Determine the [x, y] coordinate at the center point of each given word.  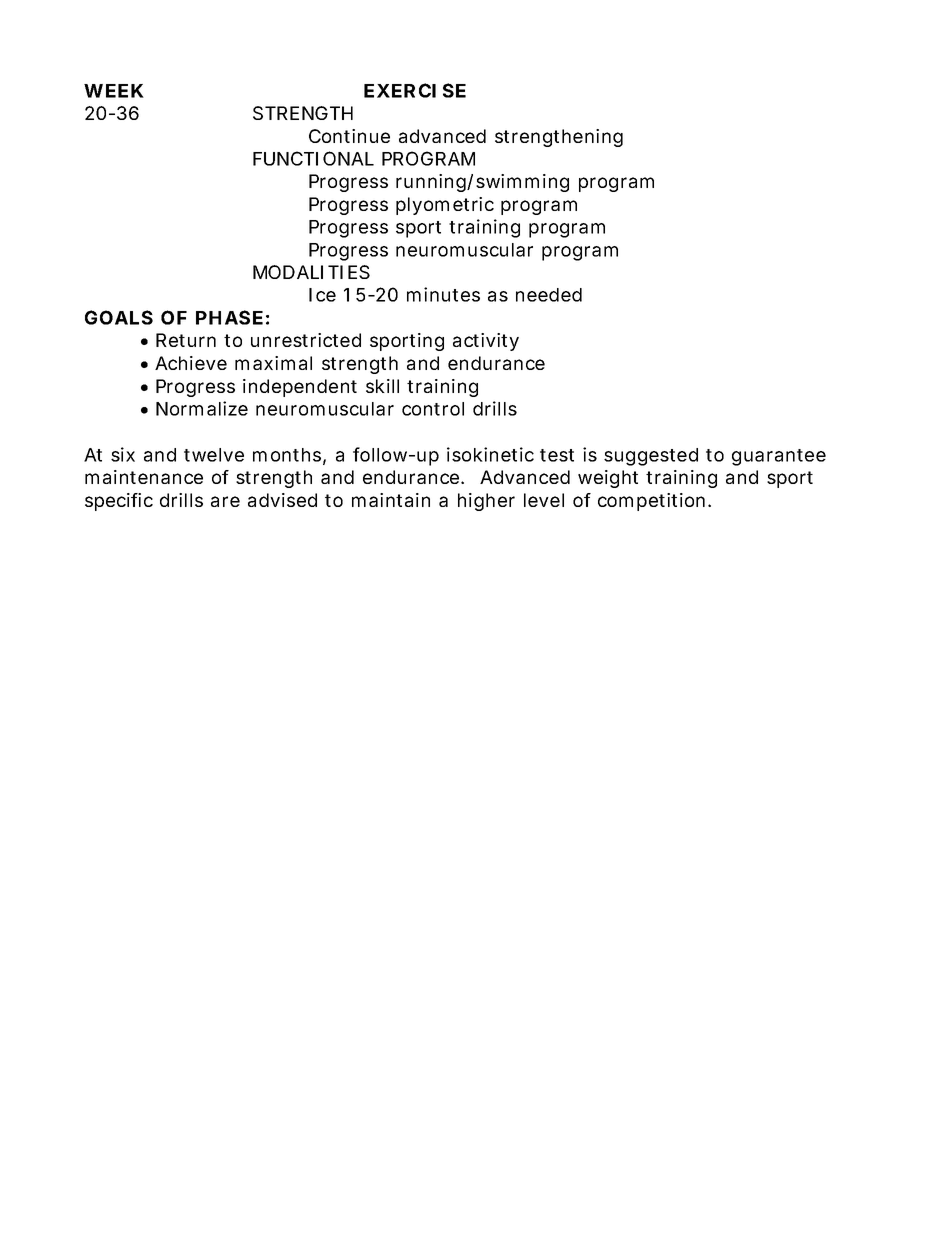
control [433, 409]
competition [651, 502]
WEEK [114, 91]
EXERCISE [415, 90]
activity [486, 342]
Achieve [191, 363]
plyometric [445, 206]
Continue [349, 136]
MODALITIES [311, 272]
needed [549, 295]
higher [486, 502]
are [225, 501]
